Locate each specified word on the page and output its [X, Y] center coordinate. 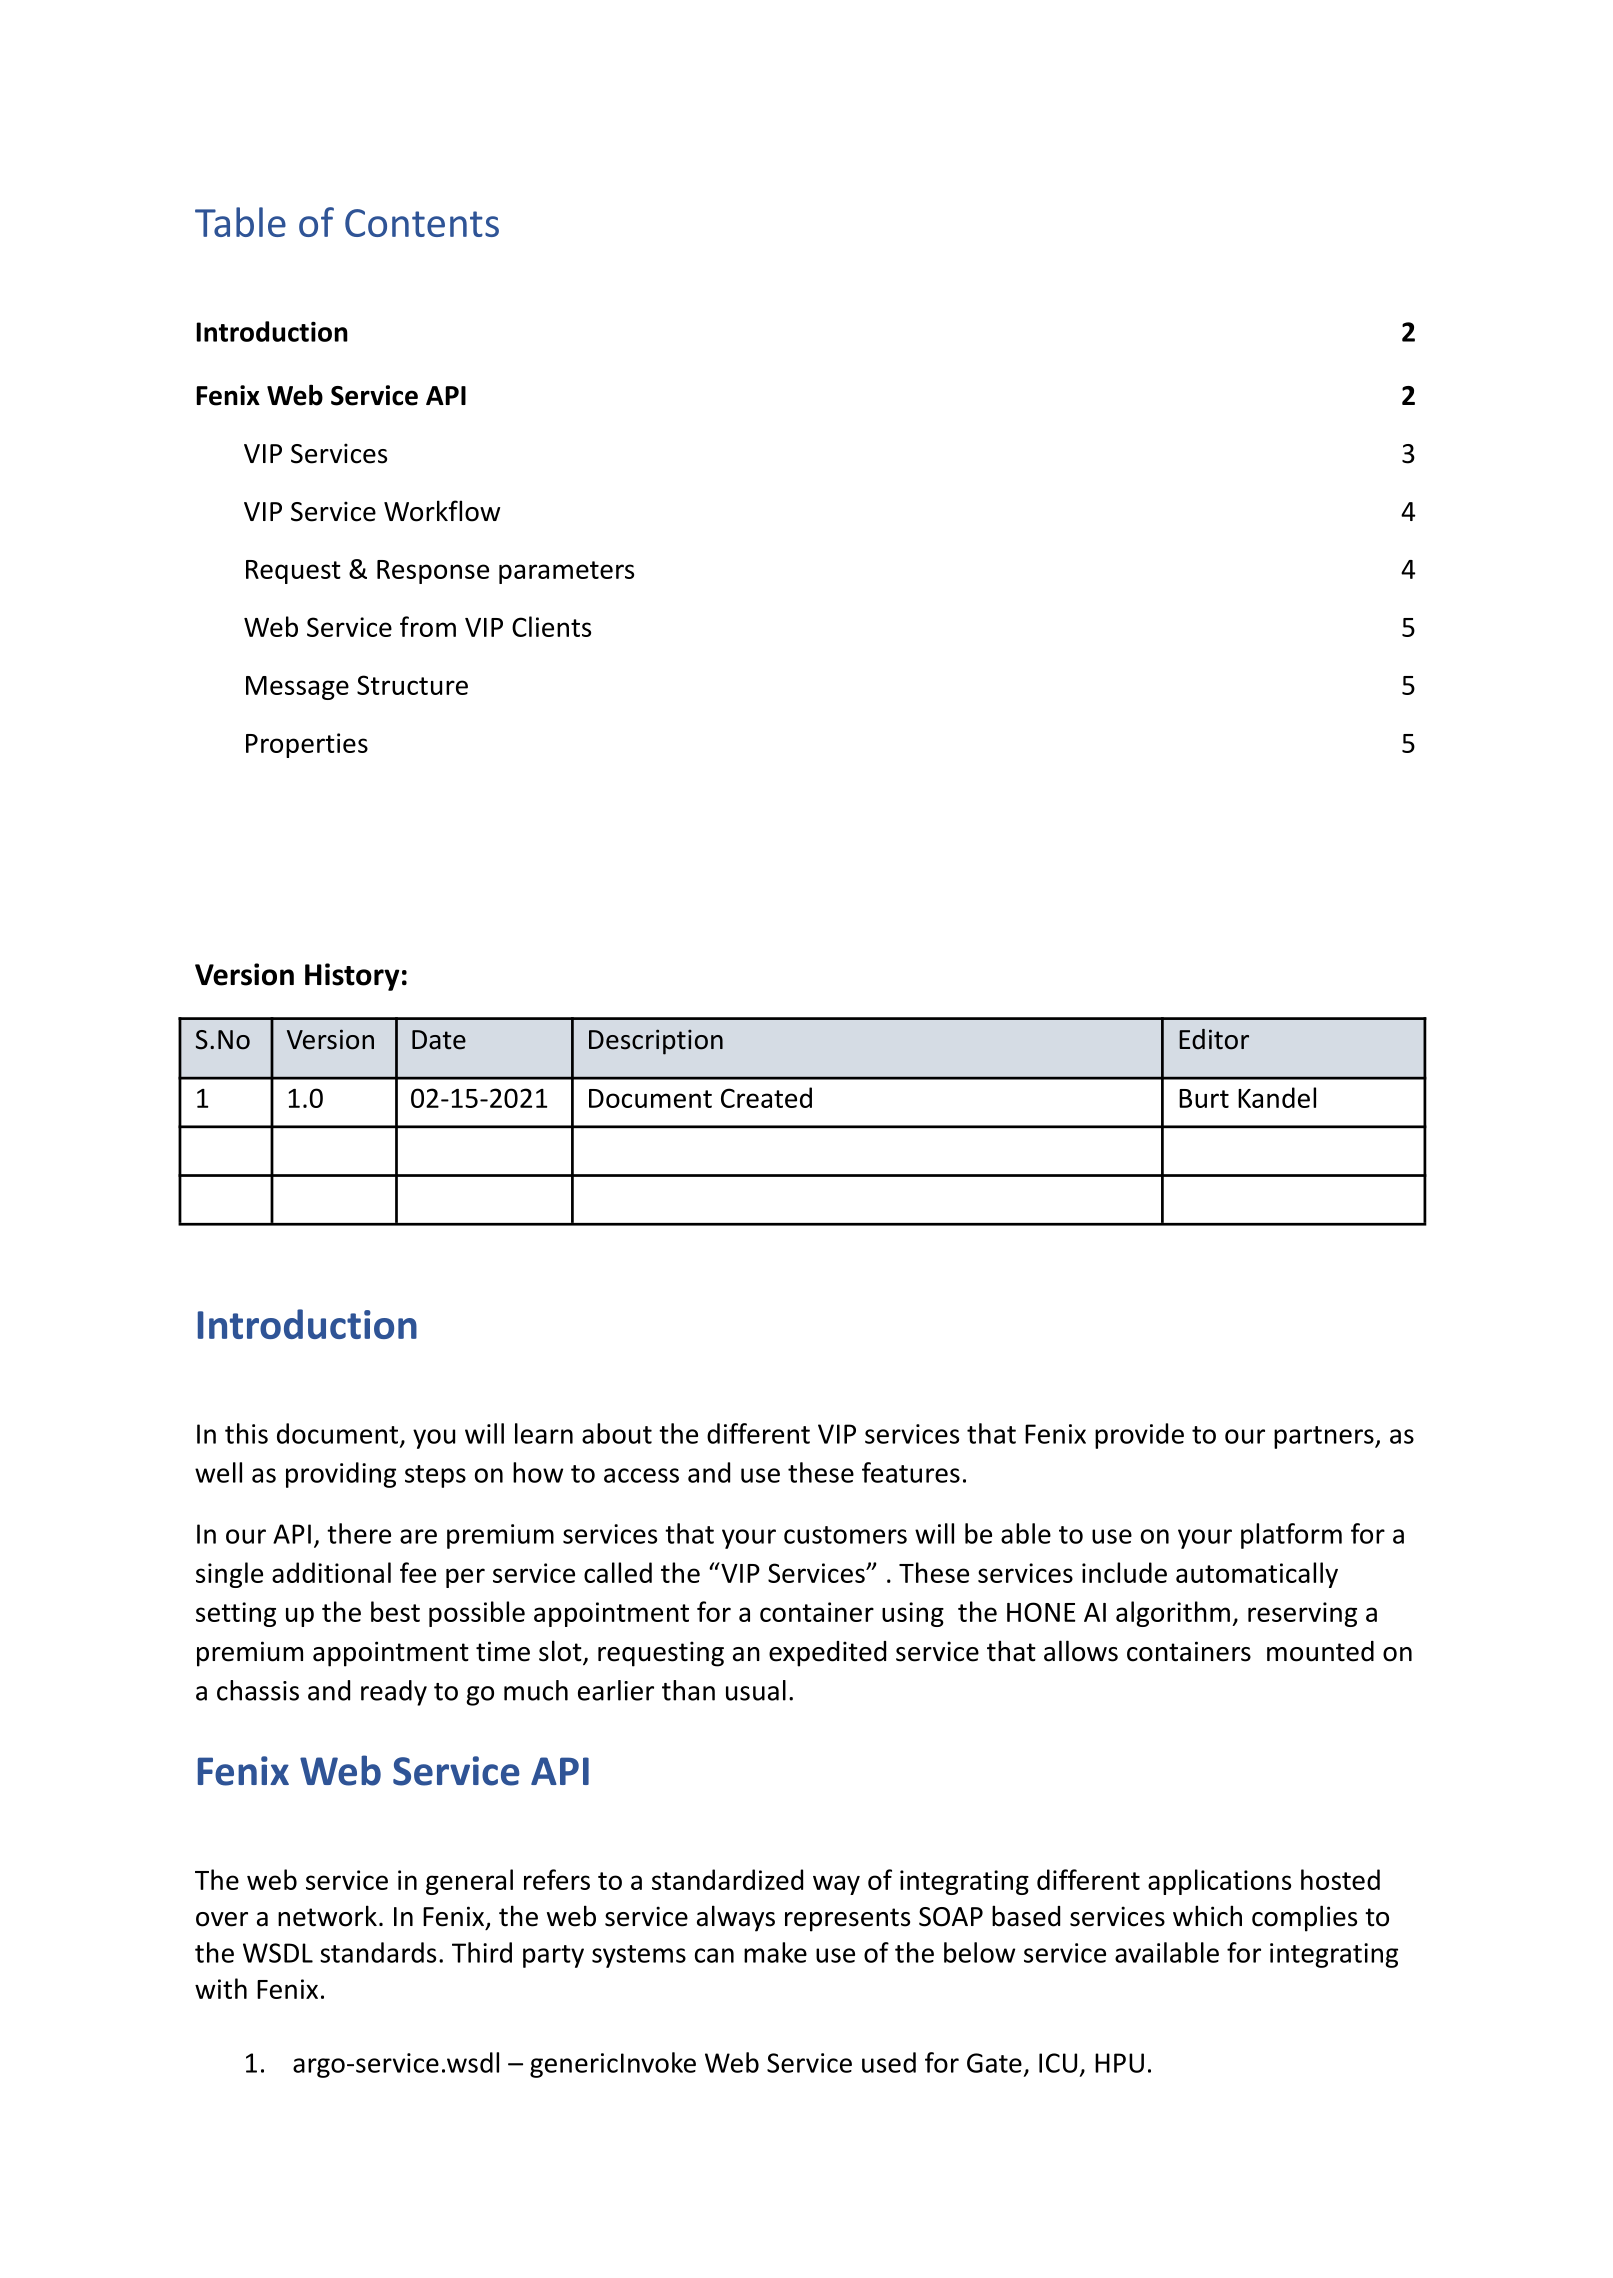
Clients [551, 626]
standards [378, 1952]
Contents [422, 223]
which [1207, 1916]
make [775, 1952]
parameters [566, 572]
